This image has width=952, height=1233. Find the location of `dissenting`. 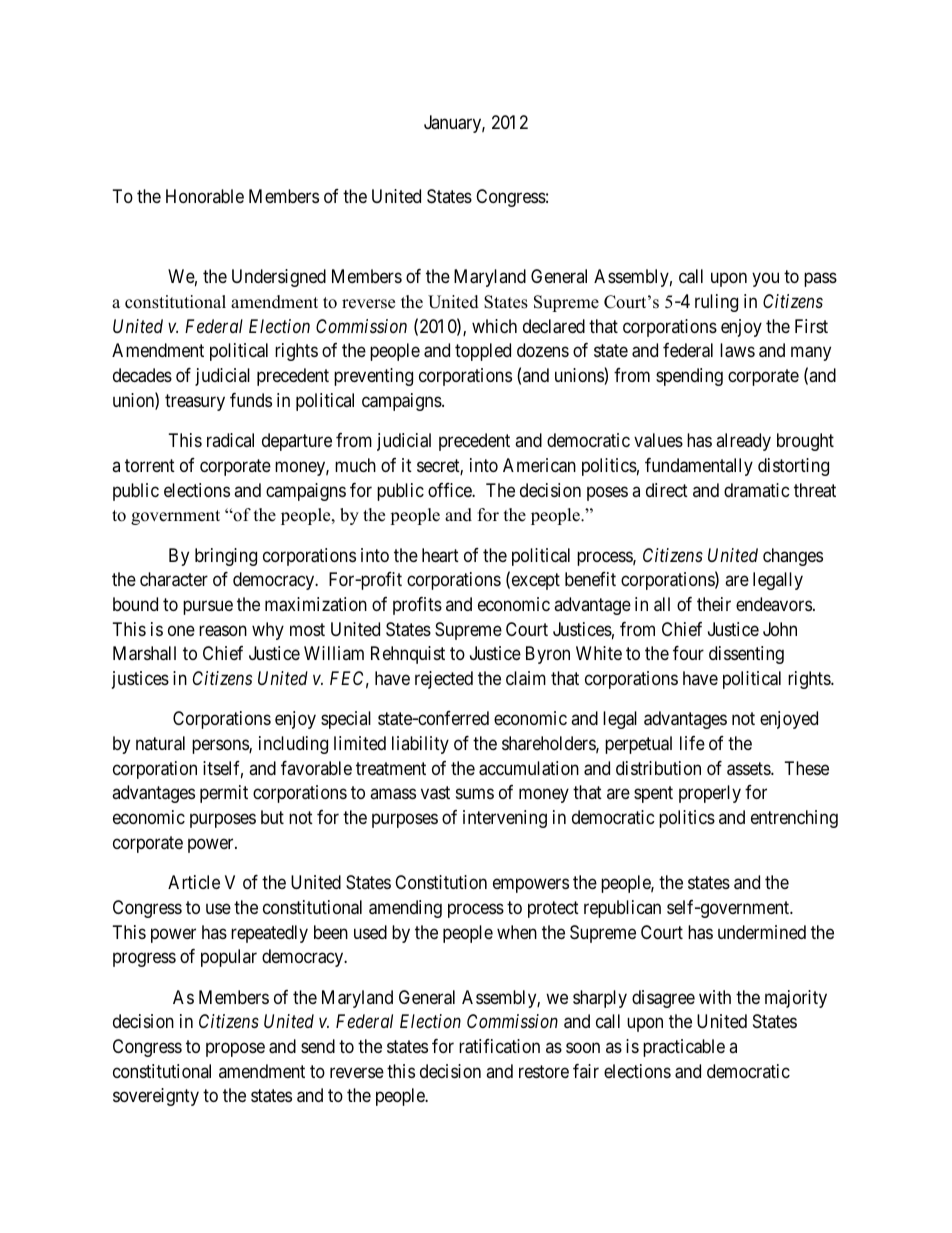

dissenting is located at coordinates (746, 655).
